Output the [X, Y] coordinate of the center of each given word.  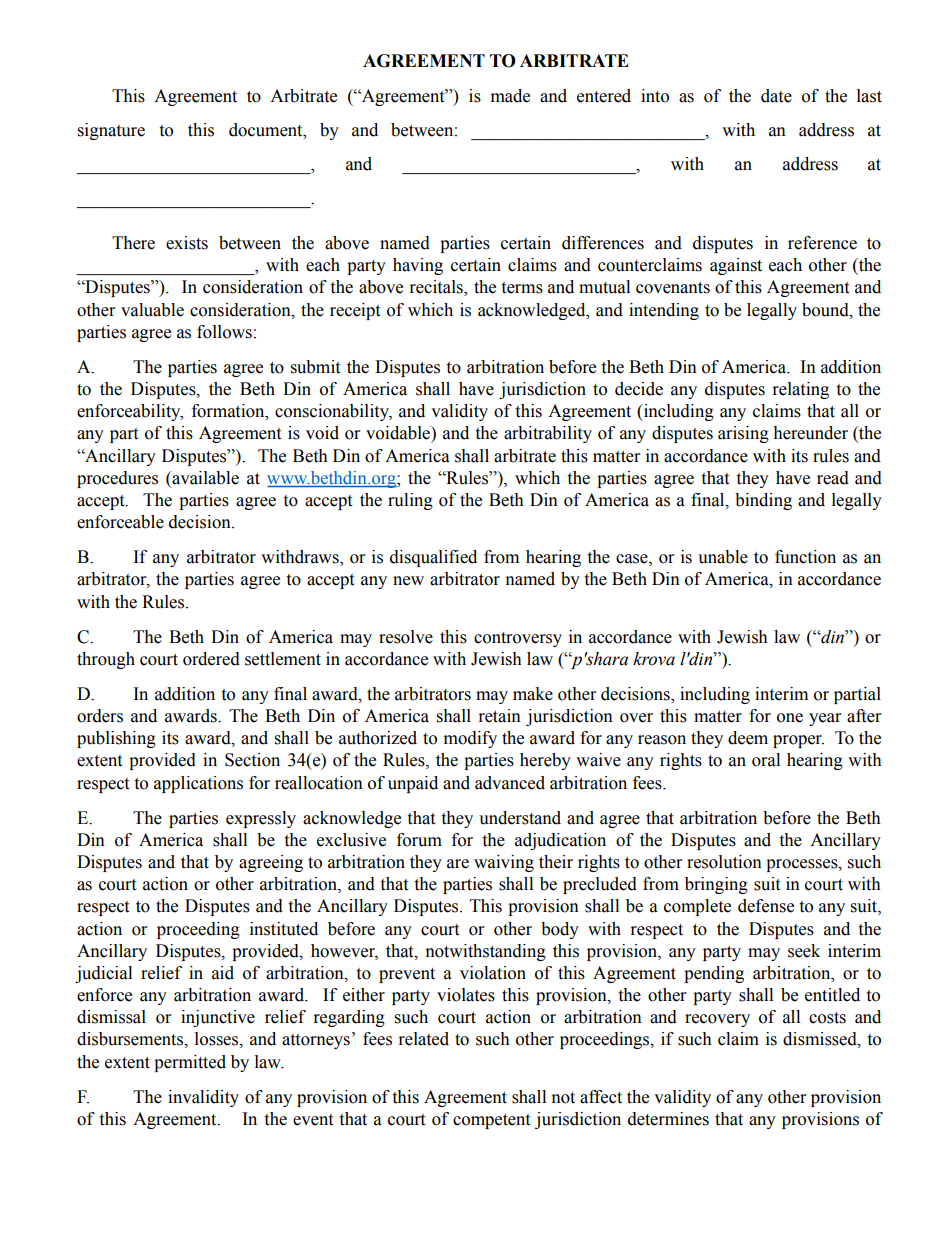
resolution [724, 862]
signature [111, 131]
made [510, 96]
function [805, 557]
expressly [261, 819]
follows [224, 332]
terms [522, 288]
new [408, 581]
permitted [190, 1063]
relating [801, 390]
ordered [211, 659]
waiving [504, 863]
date [776, 96]
